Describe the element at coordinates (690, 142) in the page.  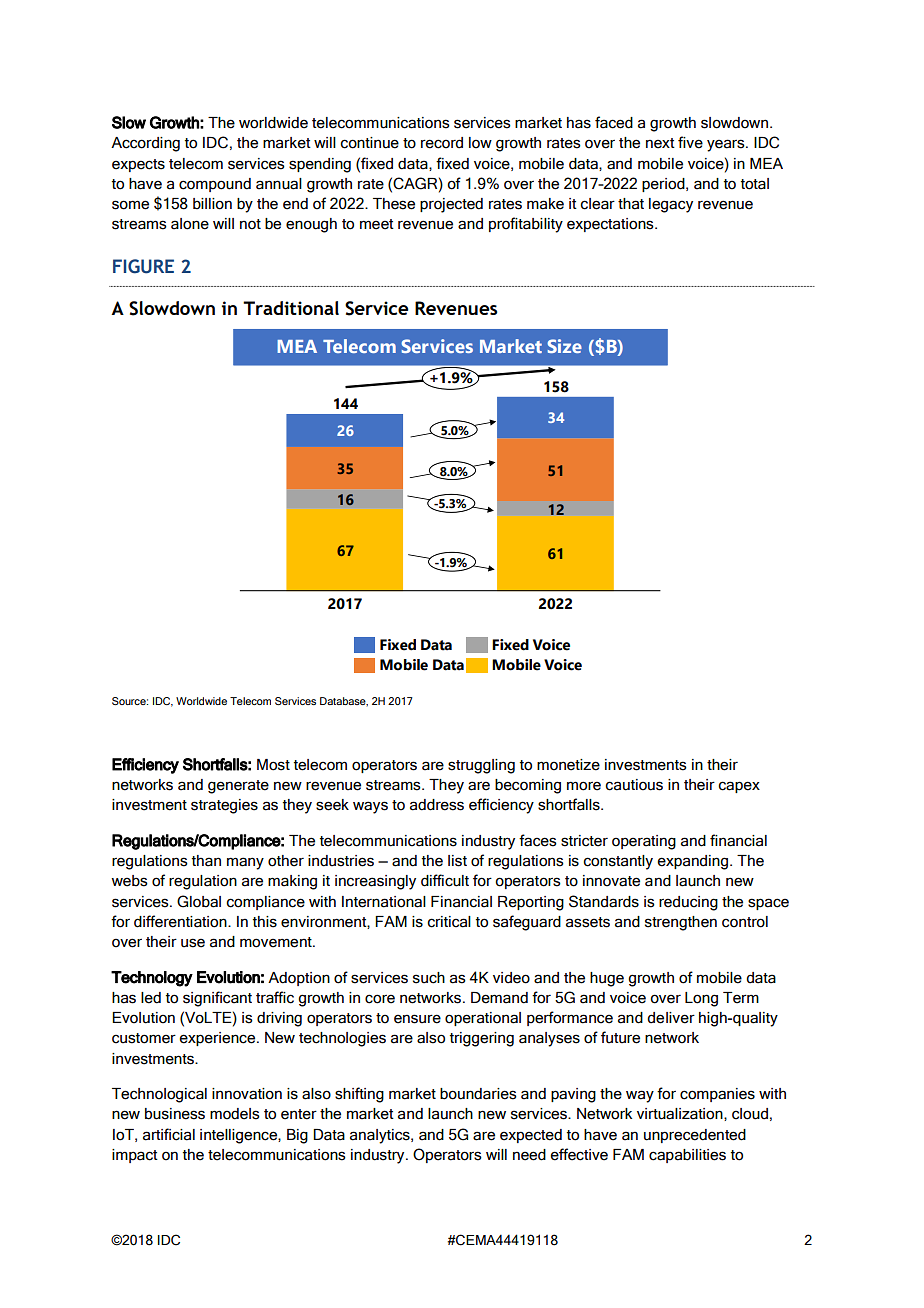
I see `five` at that location.
